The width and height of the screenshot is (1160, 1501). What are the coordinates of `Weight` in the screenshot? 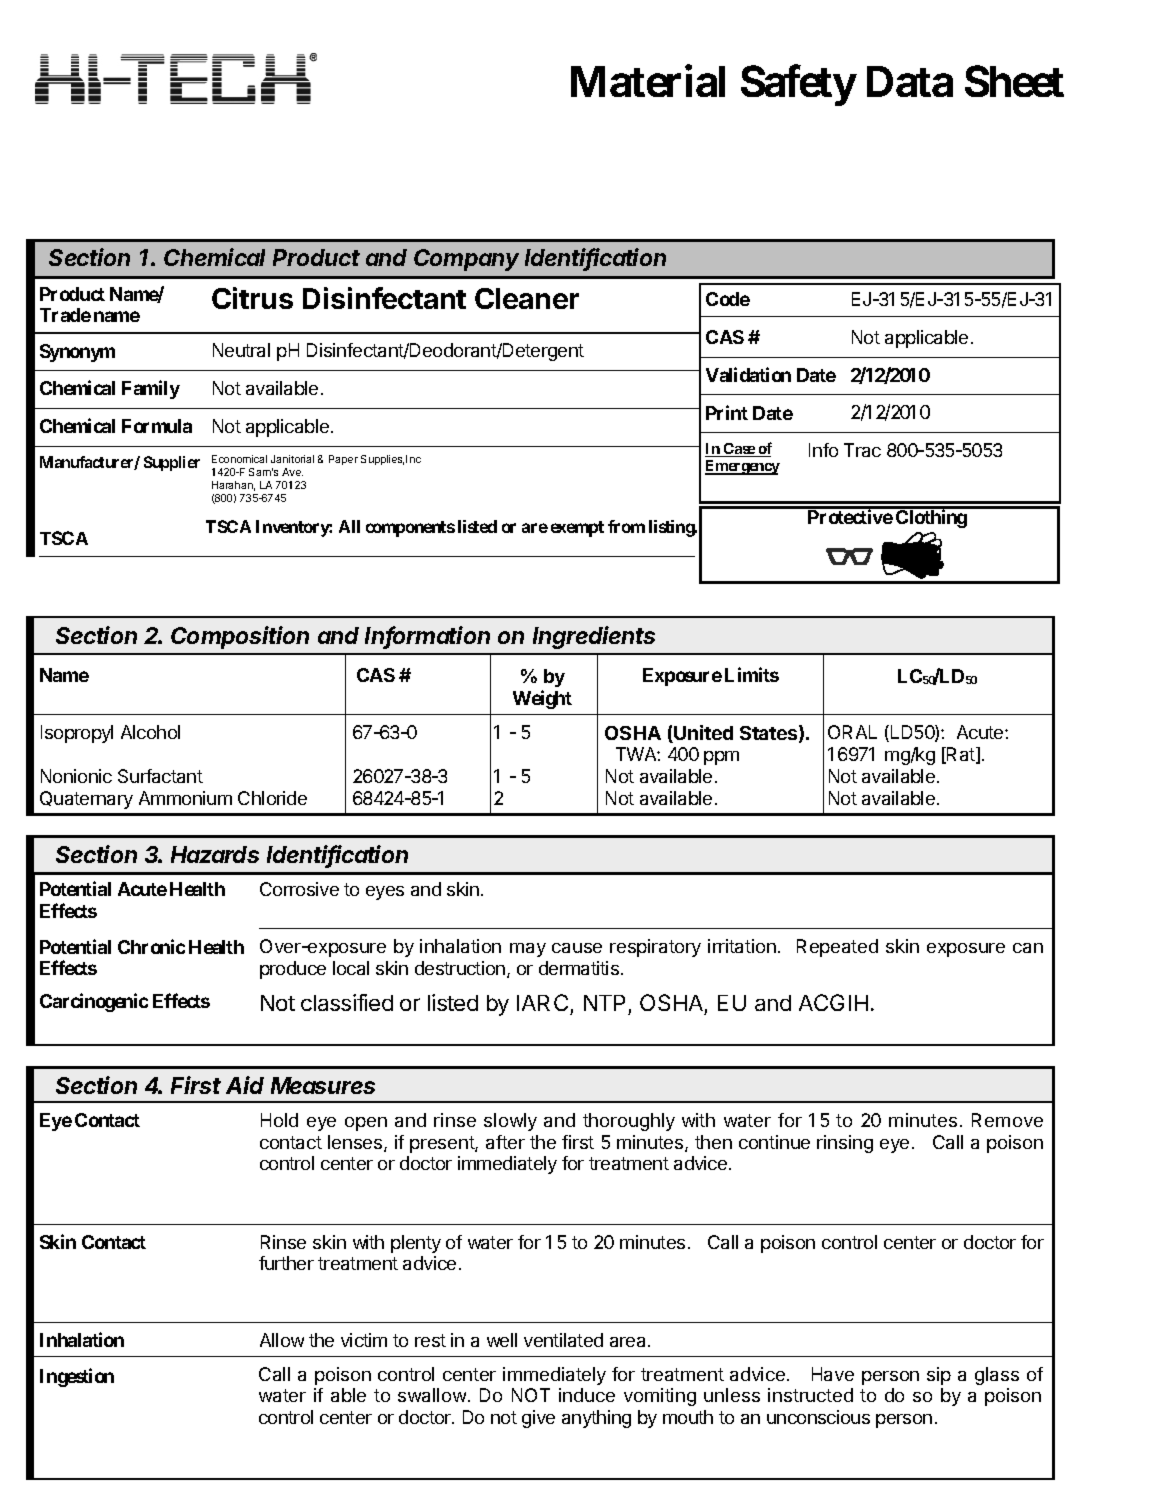 It's located at (542, 699).
